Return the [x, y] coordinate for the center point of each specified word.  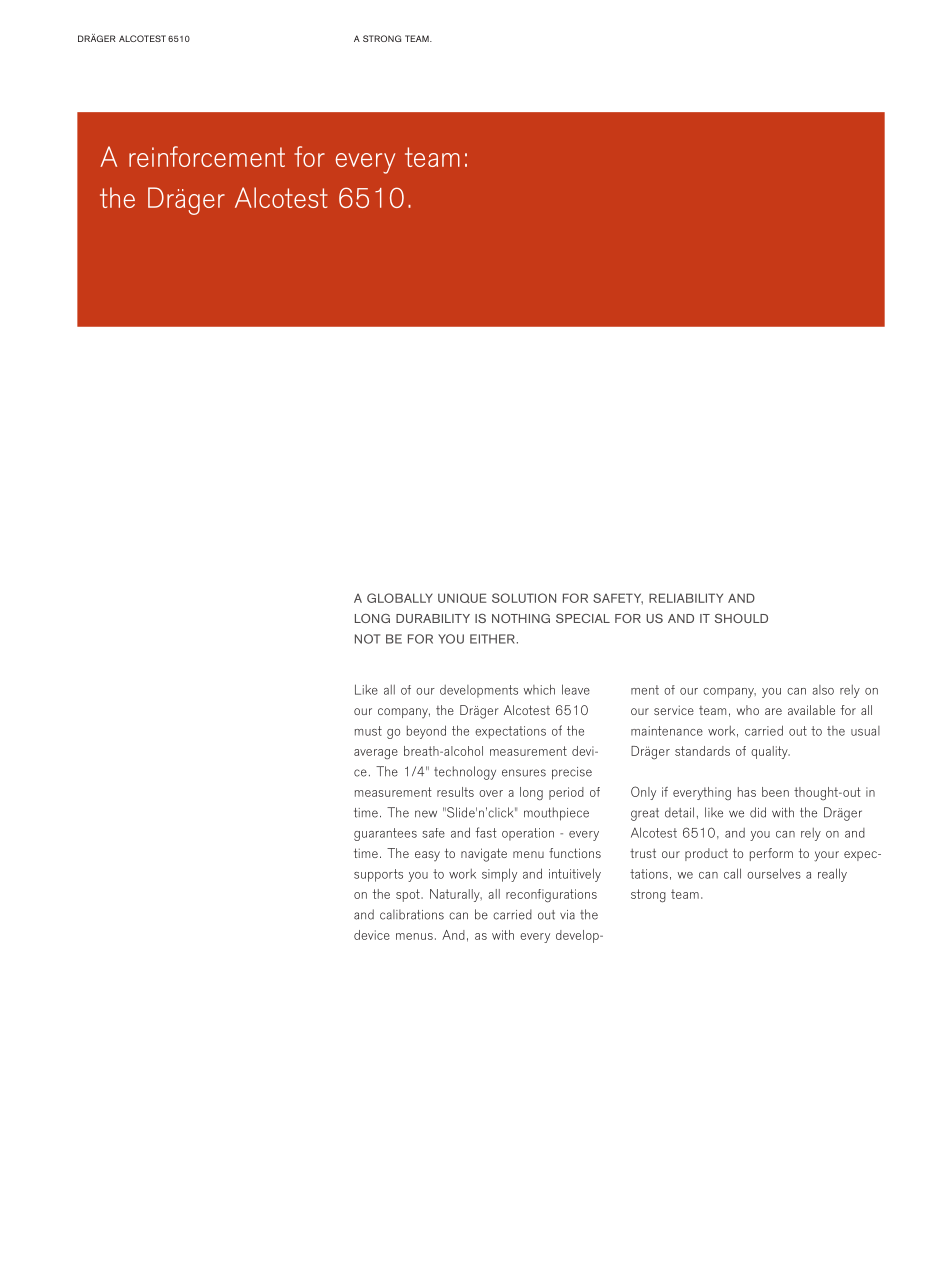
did [758, 812]
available [811, 710]
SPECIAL [583, 618]
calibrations [412, 914]
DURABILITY [433, 618]
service [674, 710]
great [645, 814]
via [567, 915]
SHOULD [741, 618]
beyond [426, 732]
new [426, 814]
